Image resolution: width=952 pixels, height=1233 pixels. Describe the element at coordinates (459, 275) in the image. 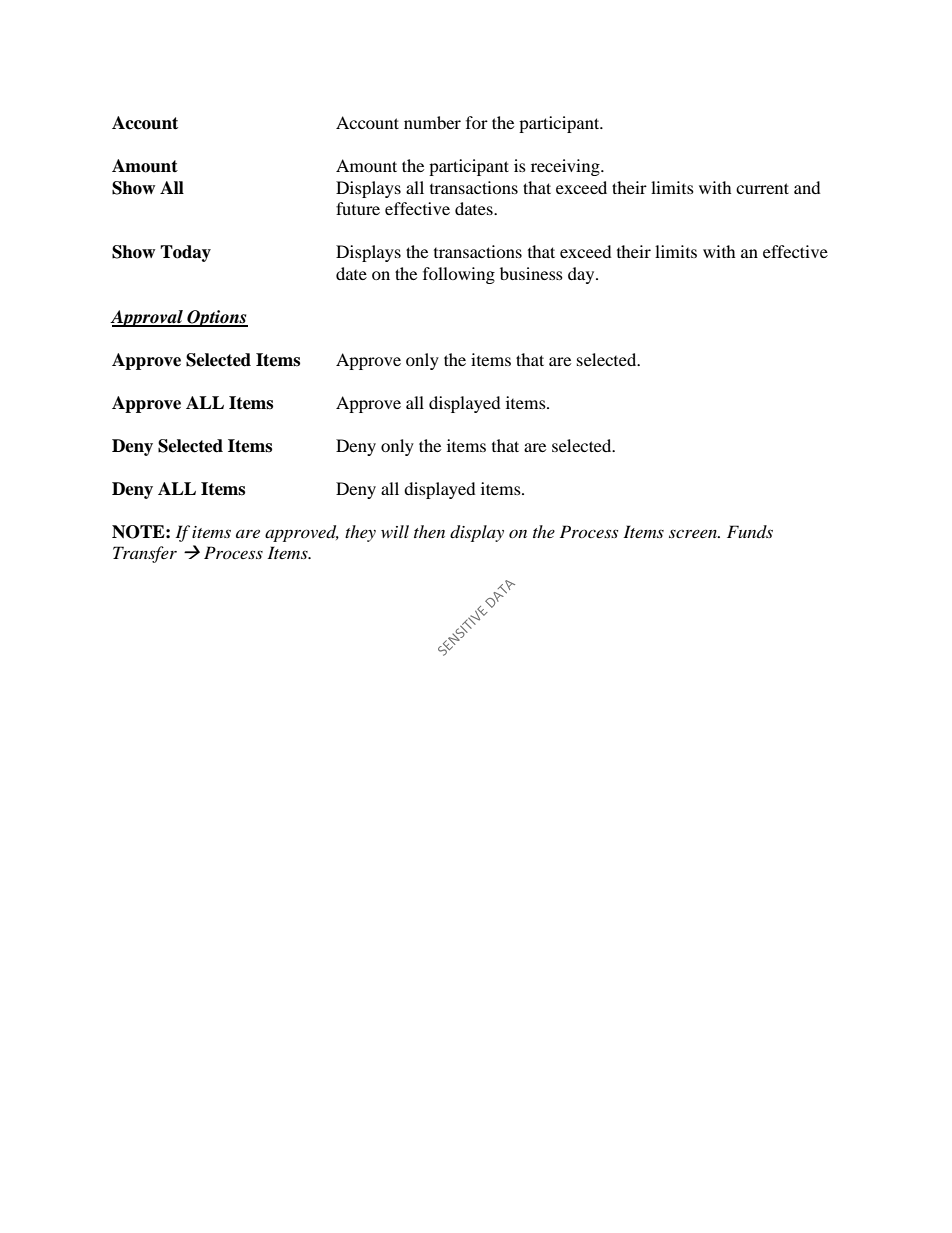

I see `following` at that location.
